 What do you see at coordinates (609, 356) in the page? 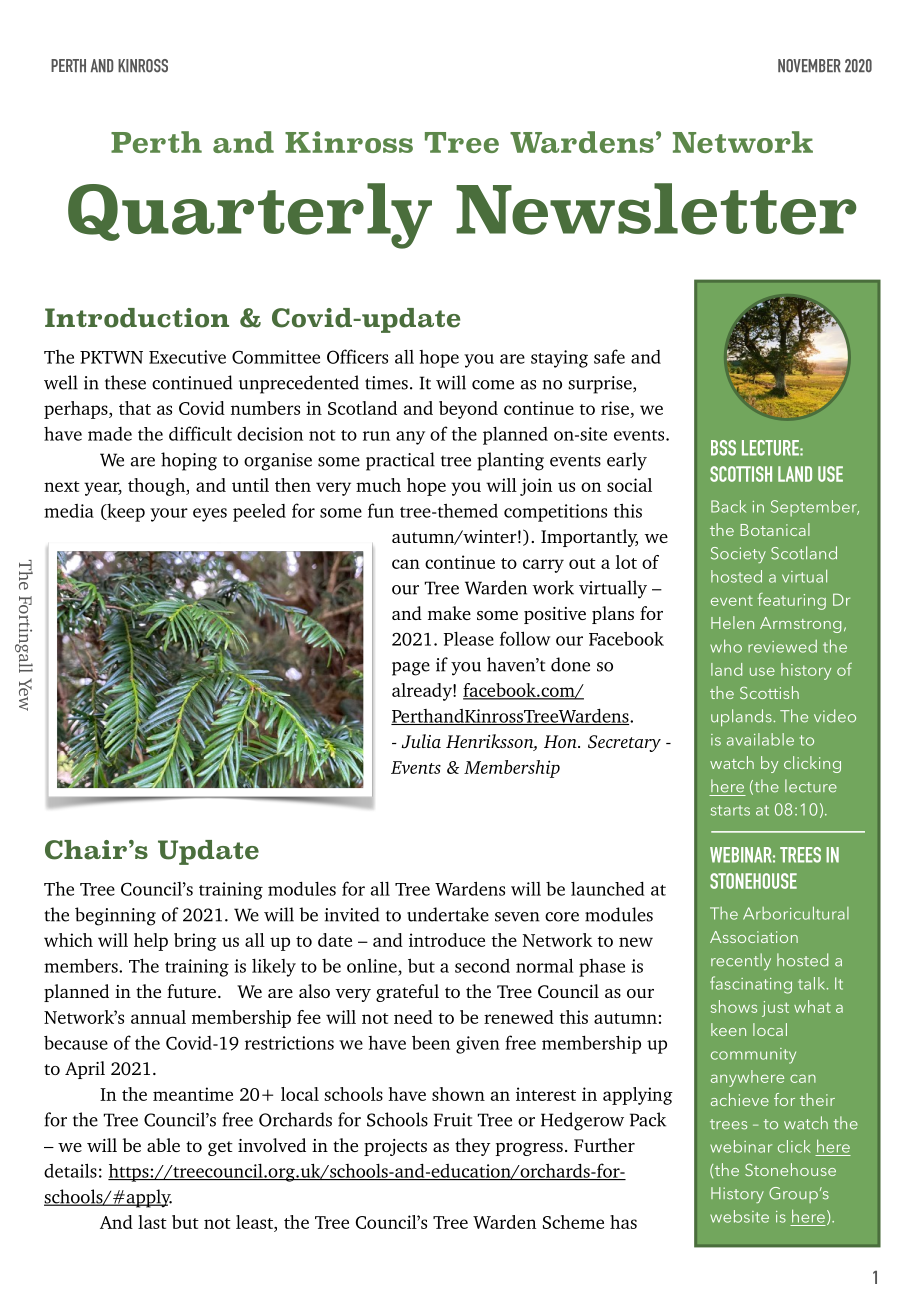
I see `safe` at bounding box center [609, 356].
